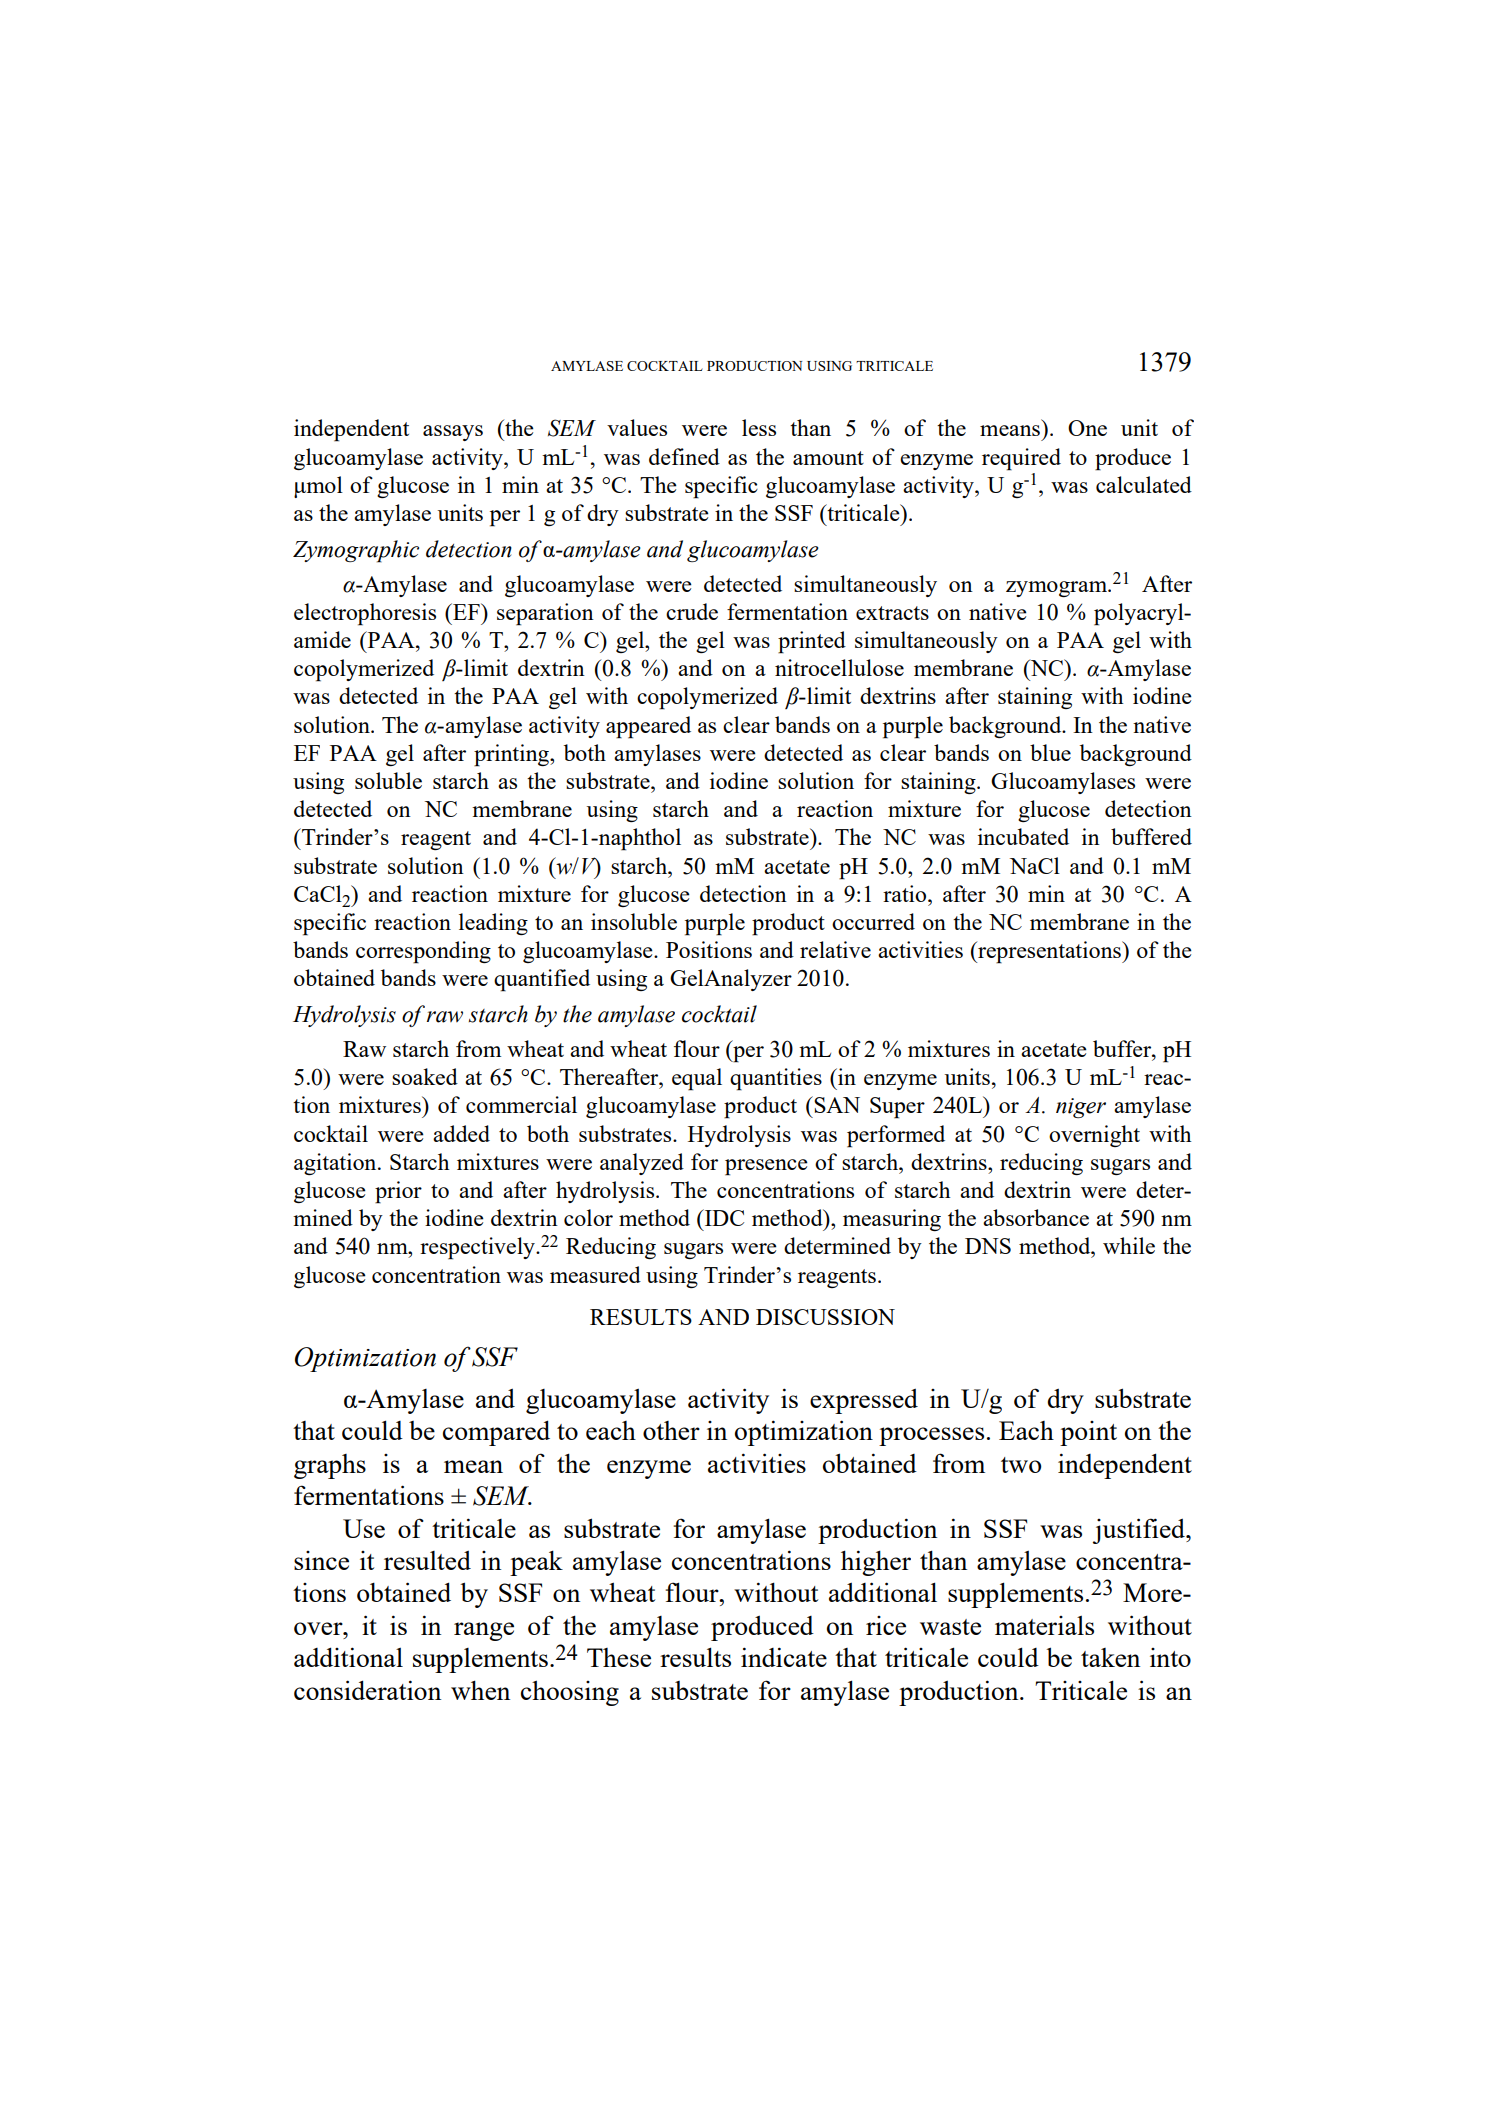 This screenshot has height=2101, width=1485. I want to click on less, so click(759, 427).
